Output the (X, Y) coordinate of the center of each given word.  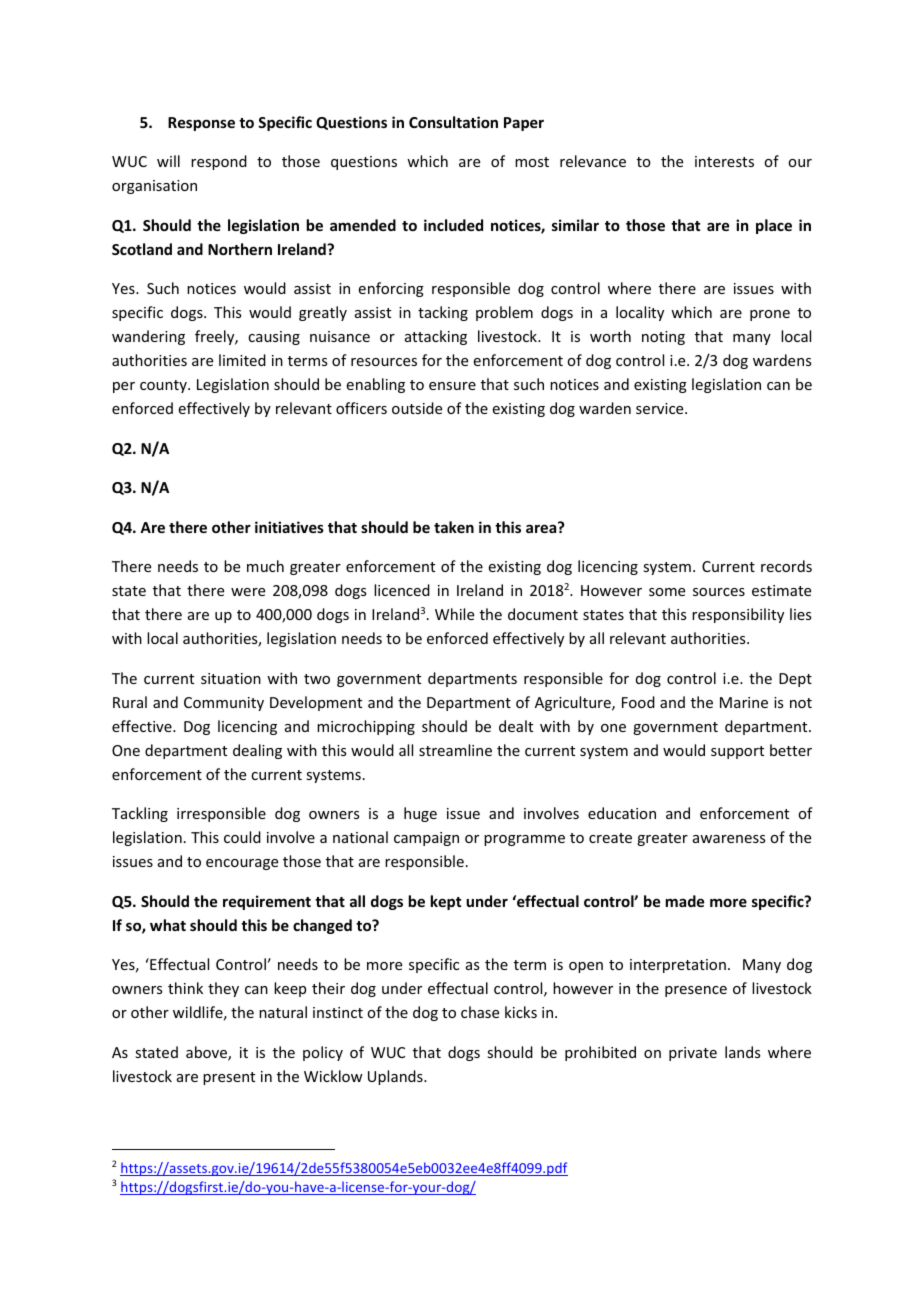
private (693, 1054)
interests (724, 161)
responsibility (738, 615)
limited (242, 360)
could (242, 837)
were (248, 592)
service (661, 408)
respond (219, 162)
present (229, 1078)
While (454, 614)
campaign (426, 839)
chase (480, 1012)
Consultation (453, 122)
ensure (452, 386)
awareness (729, 839)
